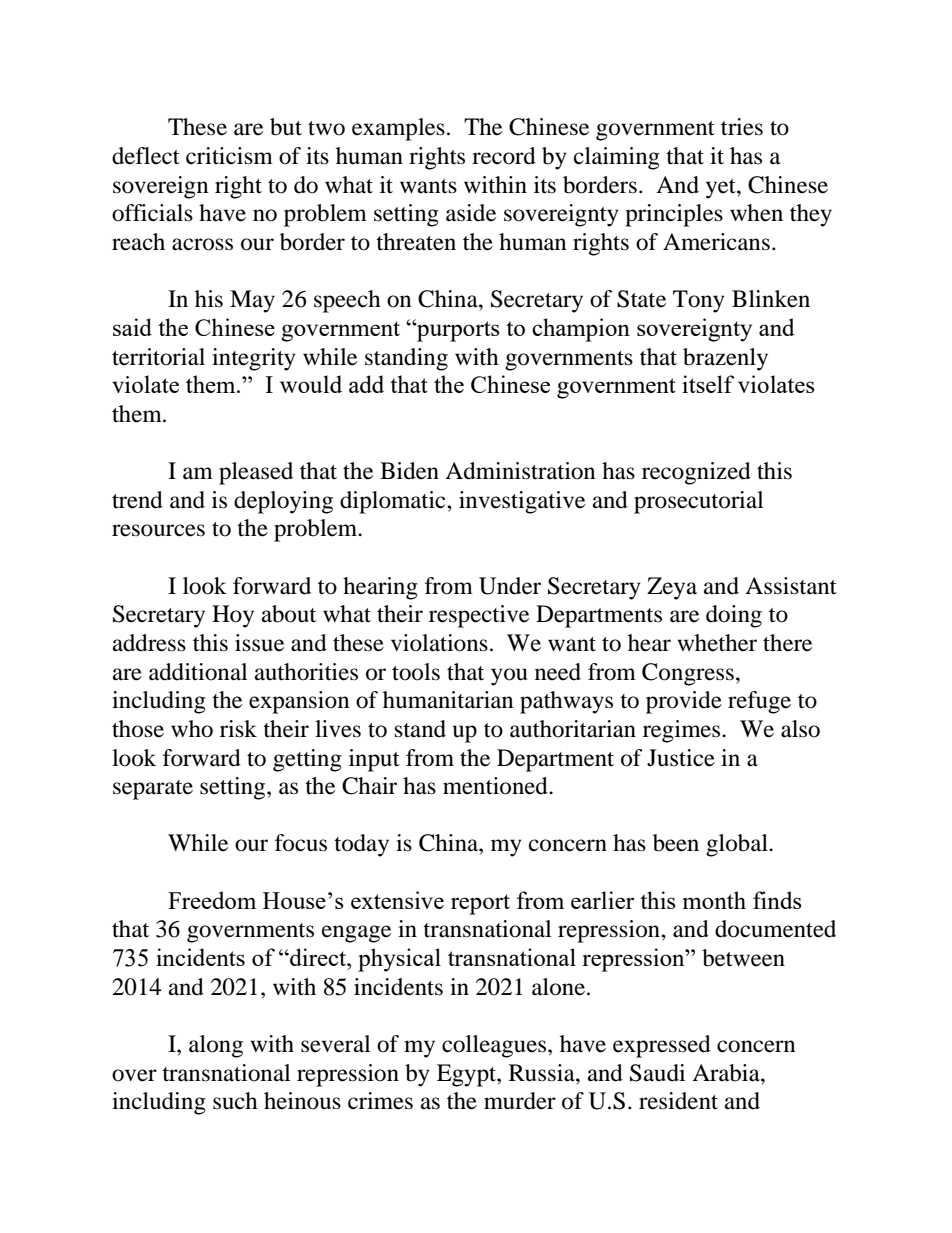  I want to click on record, so click(504, 156).
